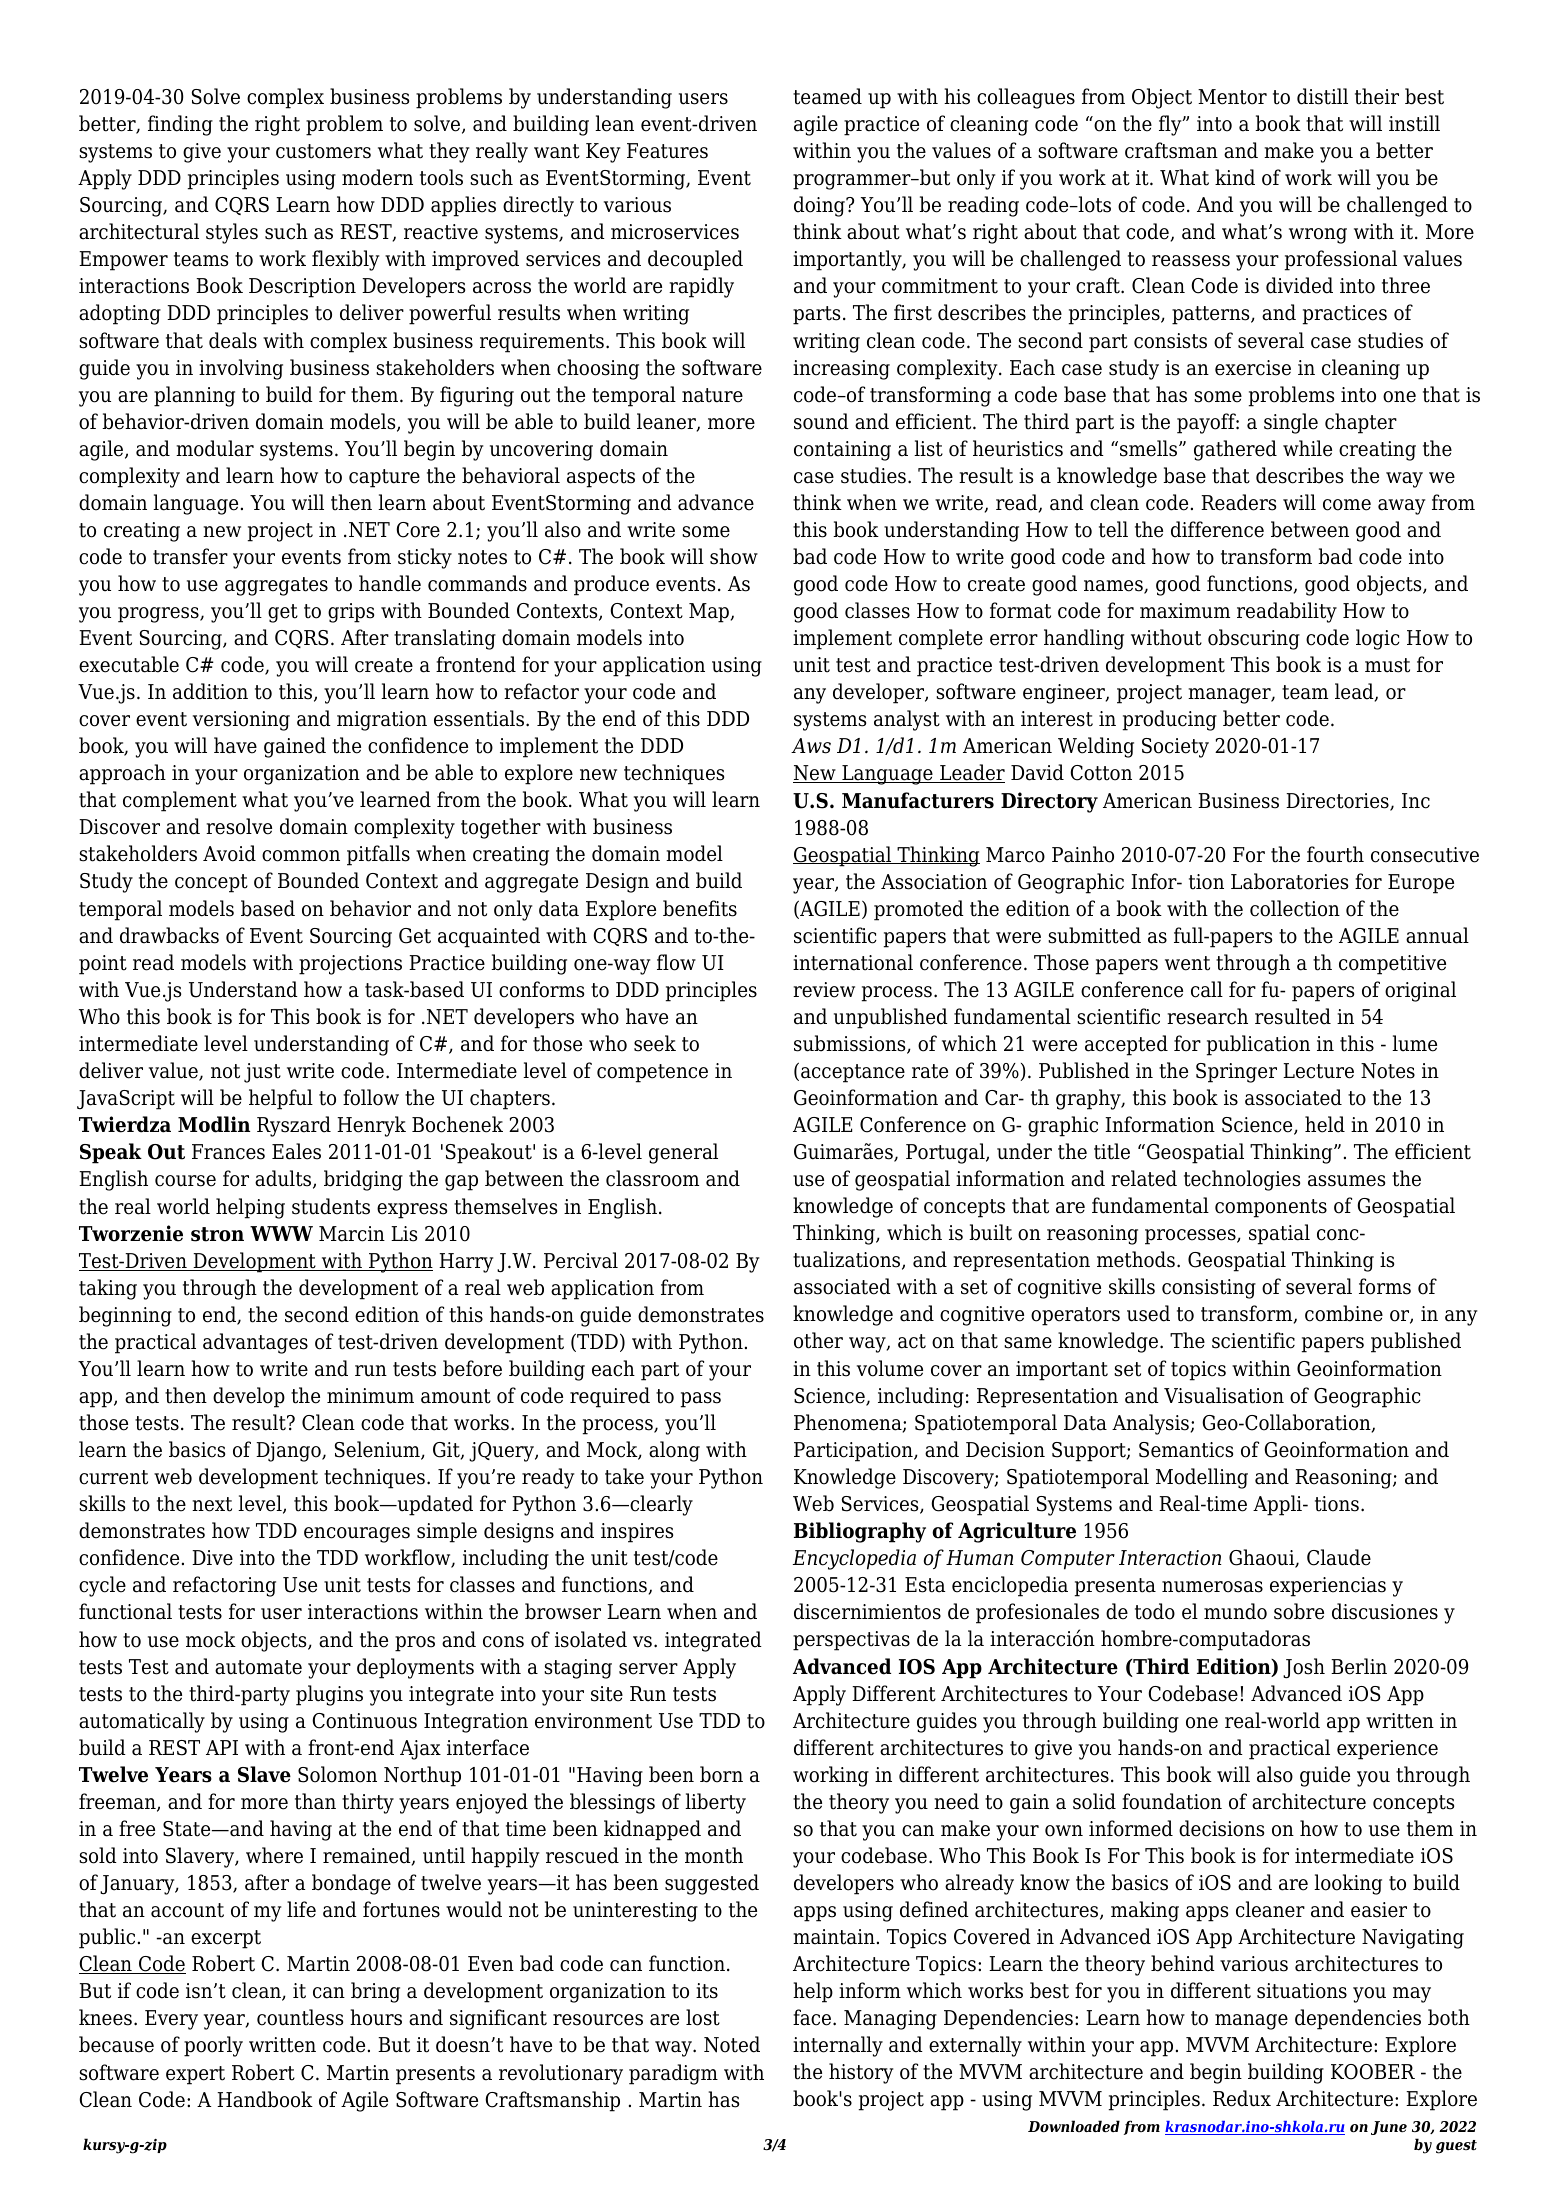 The image size is (1560, 2206). What do you see at coordinates (732, 2044) in the screenshot?
I see `Noted` at bounding box center [732, 2044].
